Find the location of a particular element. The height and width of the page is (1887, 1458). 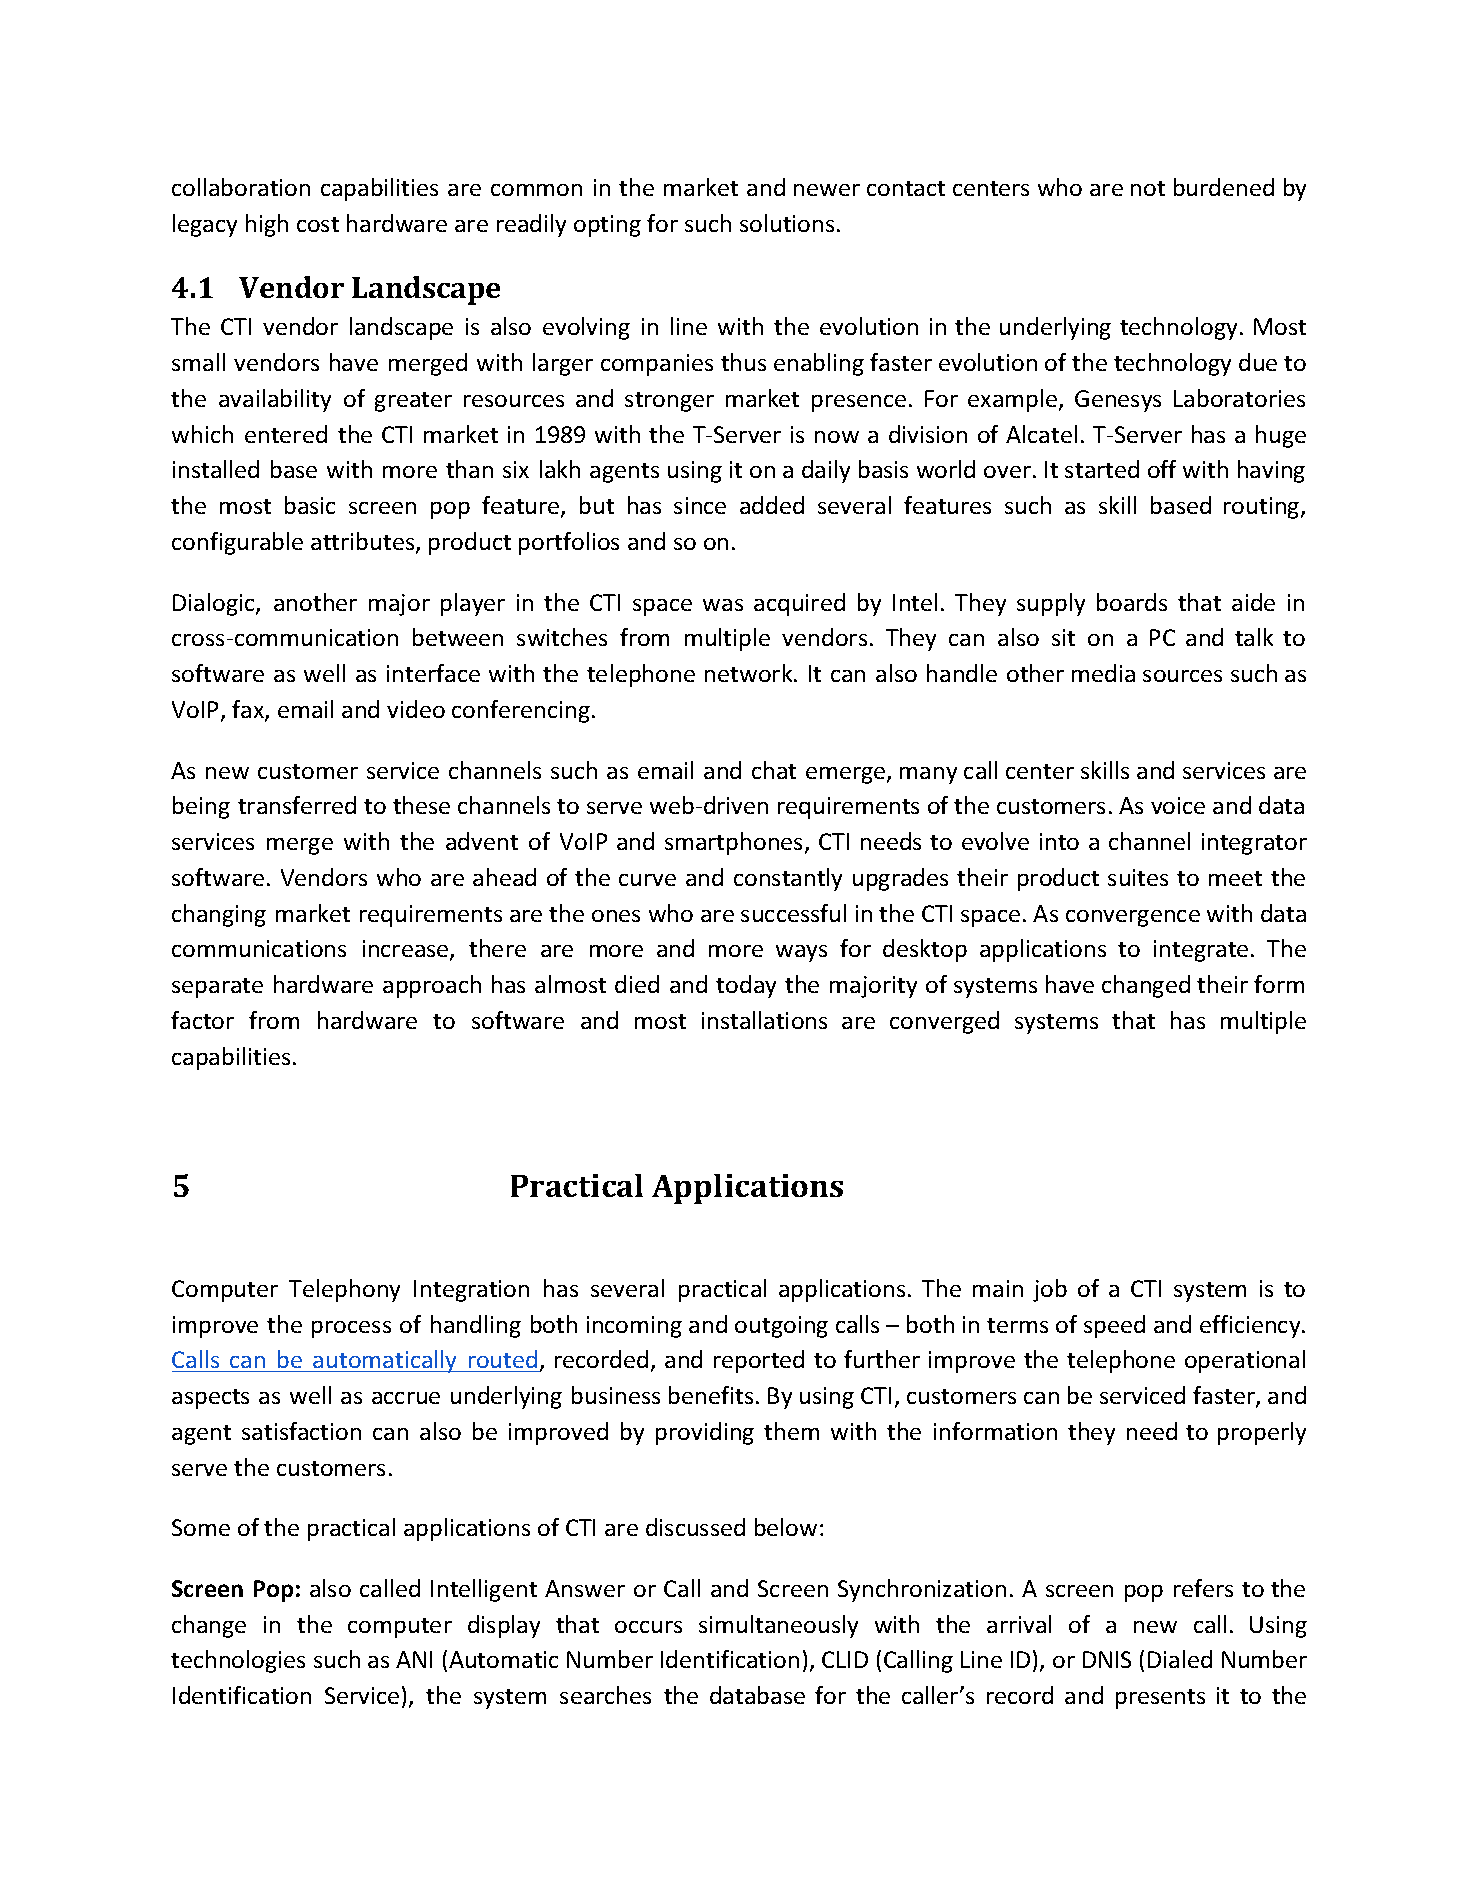

cost is located at coordinates (318, 224).
